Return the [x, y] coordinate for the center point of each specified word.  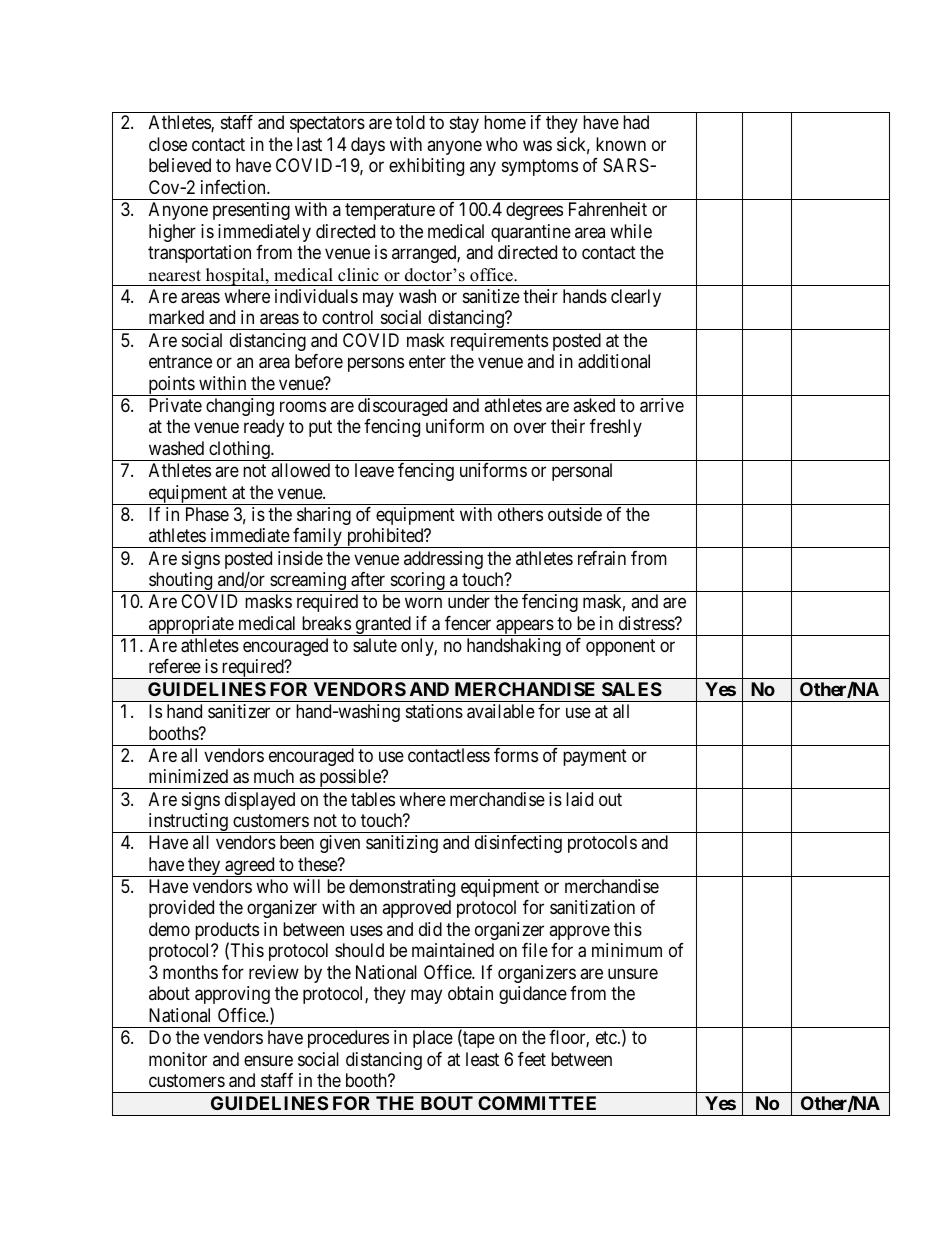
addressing [443, 560]
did [430, 929]
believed [180, 165]
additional [614, 361]
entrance [180, 361]
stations [434, 711]
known [621, 144]
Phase [207, 514]
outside [575, 514]
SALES [632, 689]
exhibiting [426, 167]
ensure [268, 1060]
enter [427, 361]
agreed [250, 867]
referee [175, 666]
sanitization [592, 907]
